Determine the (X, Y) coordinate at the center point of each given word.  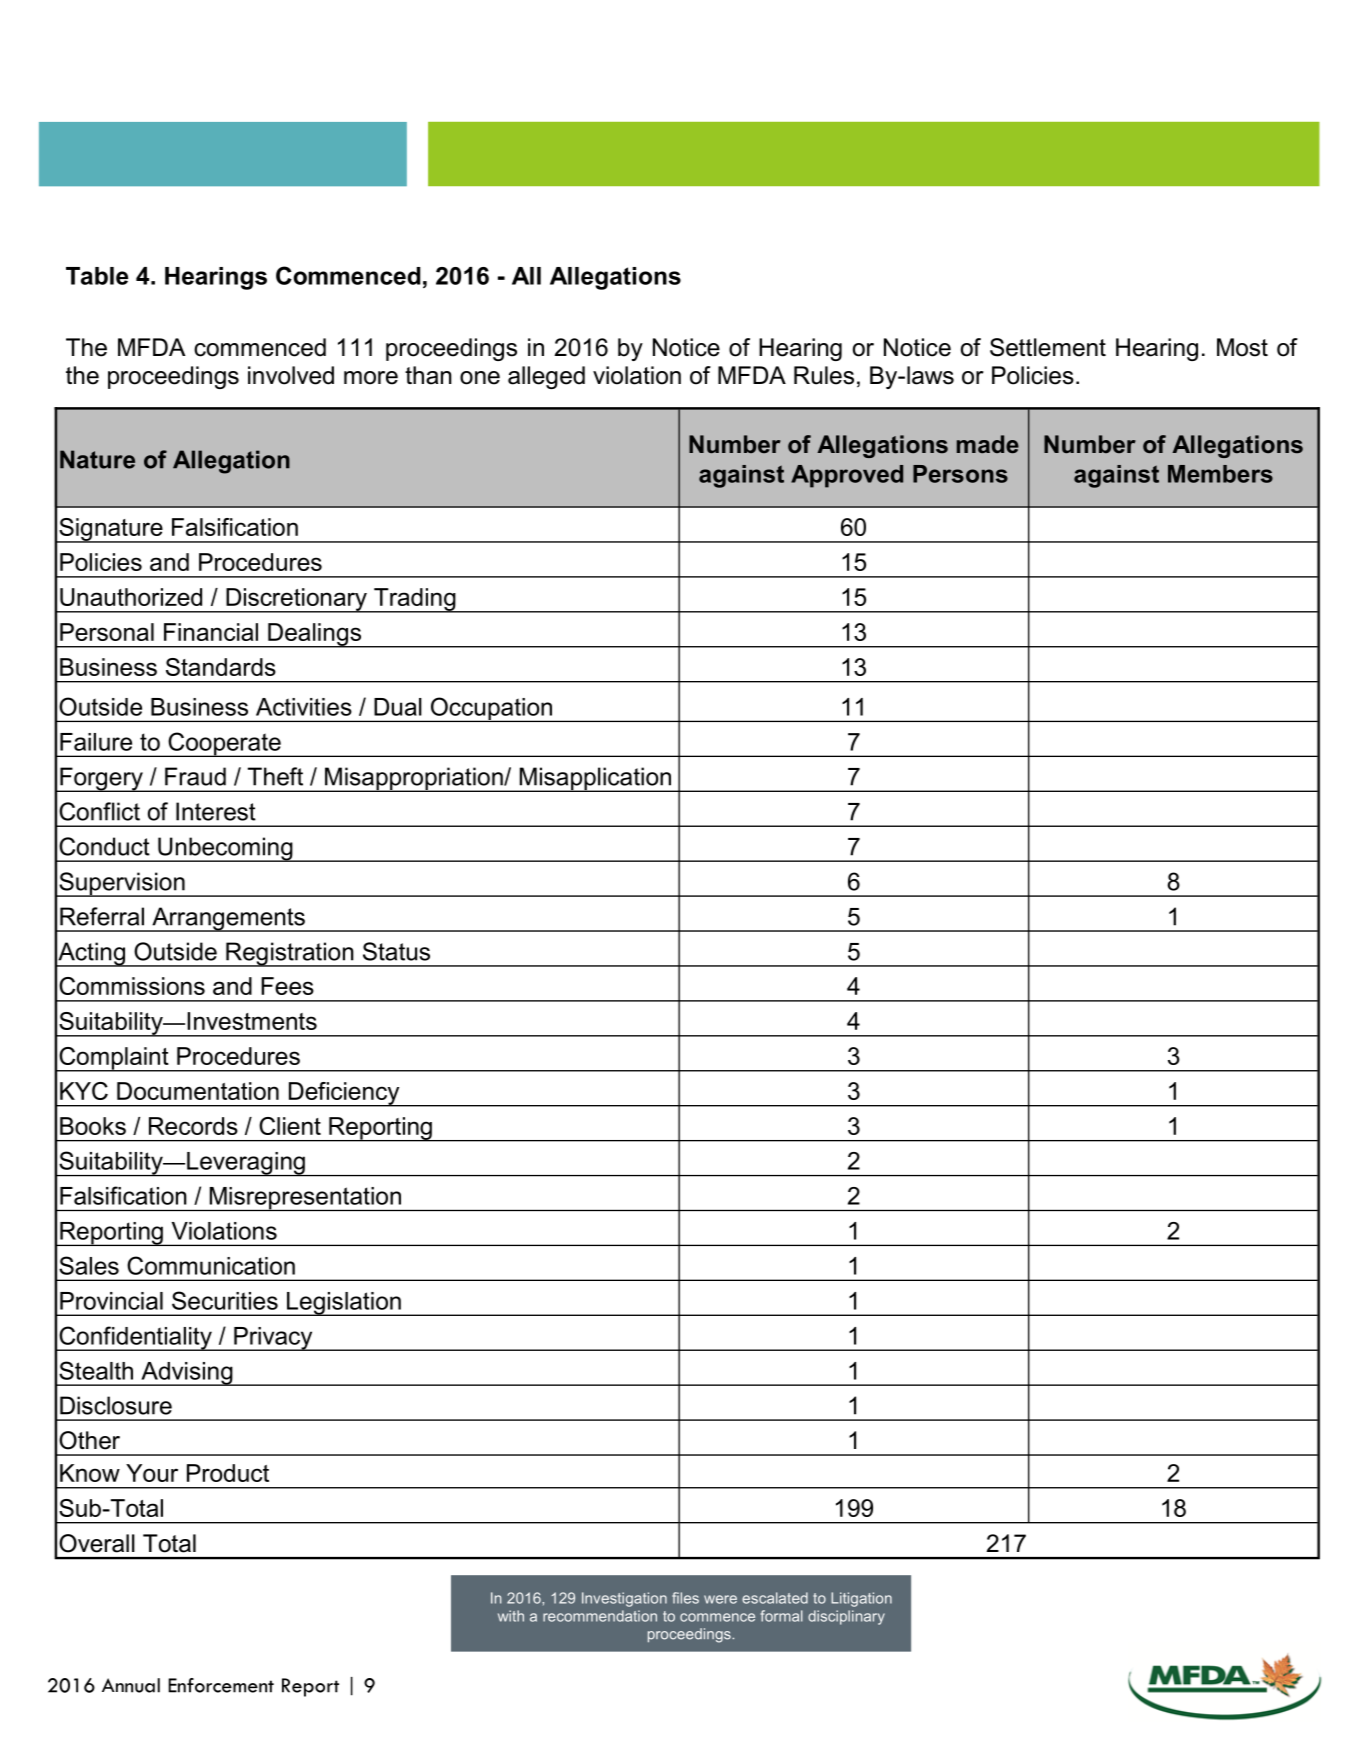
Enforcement (221, 1685)
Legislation (344, 1304)
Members (1220, 474)
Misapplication (595, 779)
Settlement (1048, 347)
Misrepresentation (305, 1199)
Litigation (861, 1599)
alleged (546, 377)
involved (291, 375)
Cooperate (224, 744)
